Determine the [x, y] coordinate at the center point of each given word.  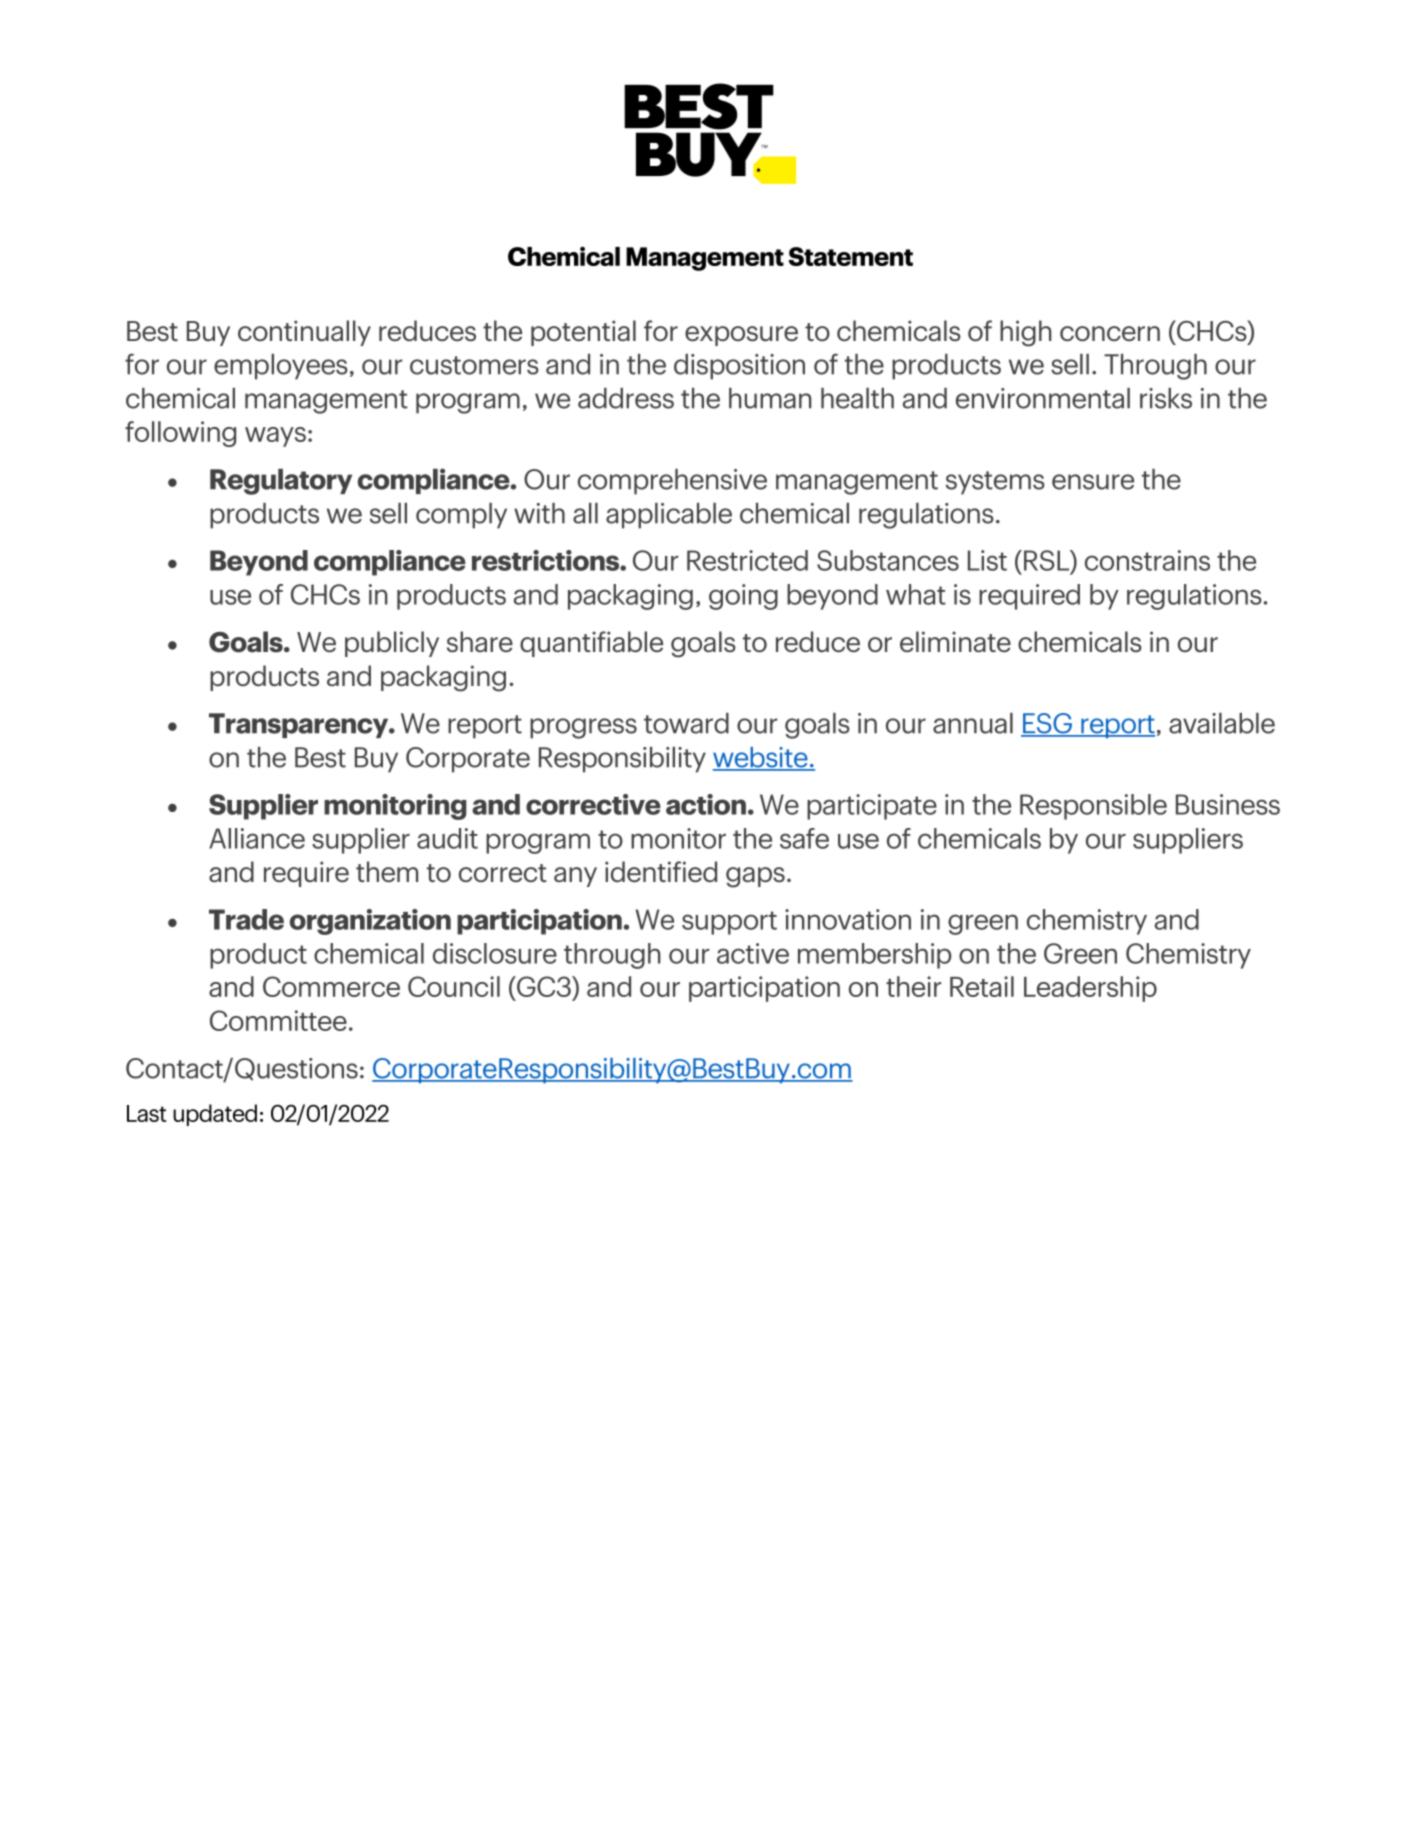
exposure [741, 336]
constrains [1147, 560]
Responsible [1093, 807]
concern [1110, 333]
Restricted [747, 560]
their [913, 986]
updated [215, 1115]
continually [304, 333]
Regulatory [281, 482]
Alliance [257, 838]
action [706, 804]
